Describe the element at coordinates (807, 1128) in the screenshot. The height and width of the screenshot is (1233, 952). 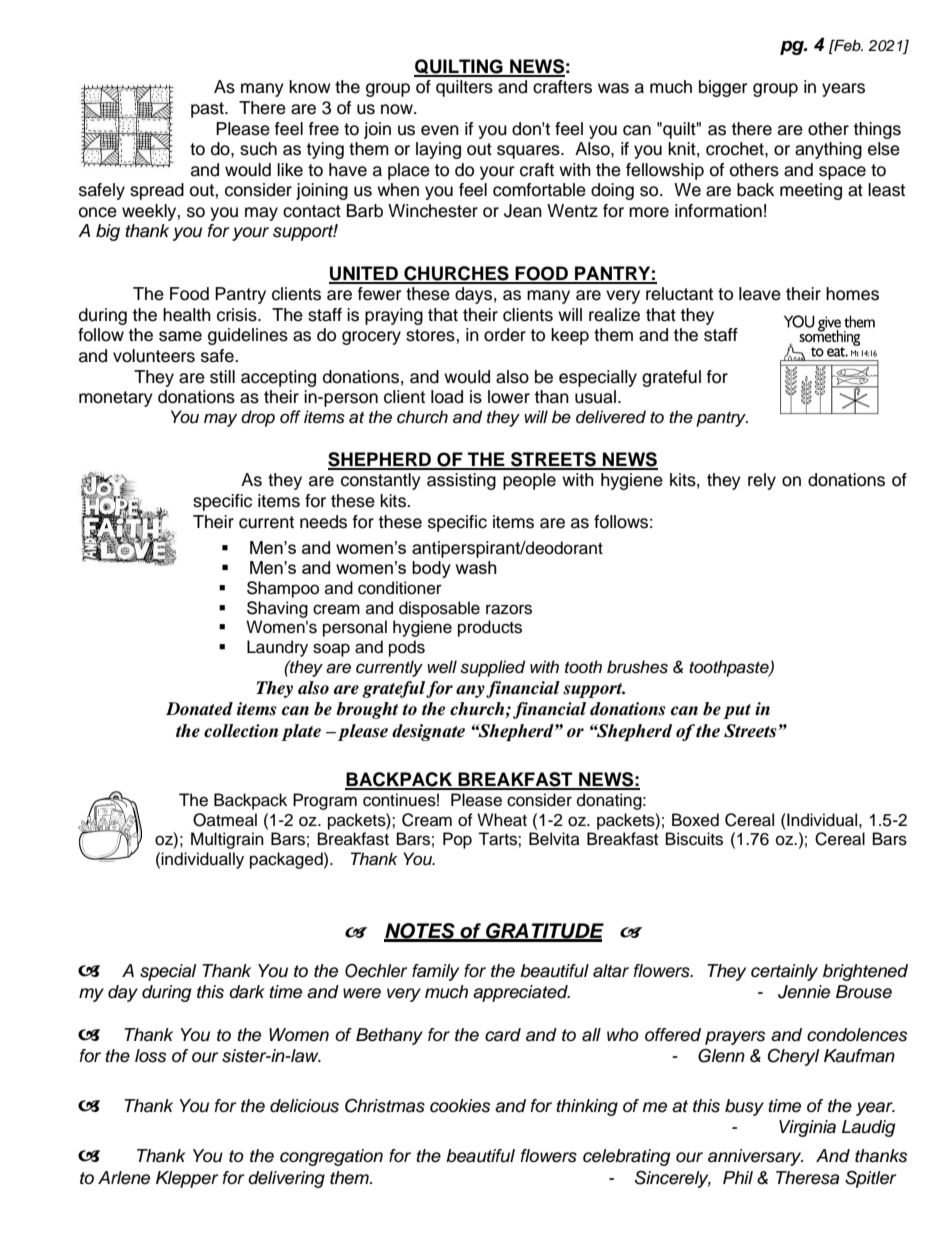
I see `Virginia` at that location.
